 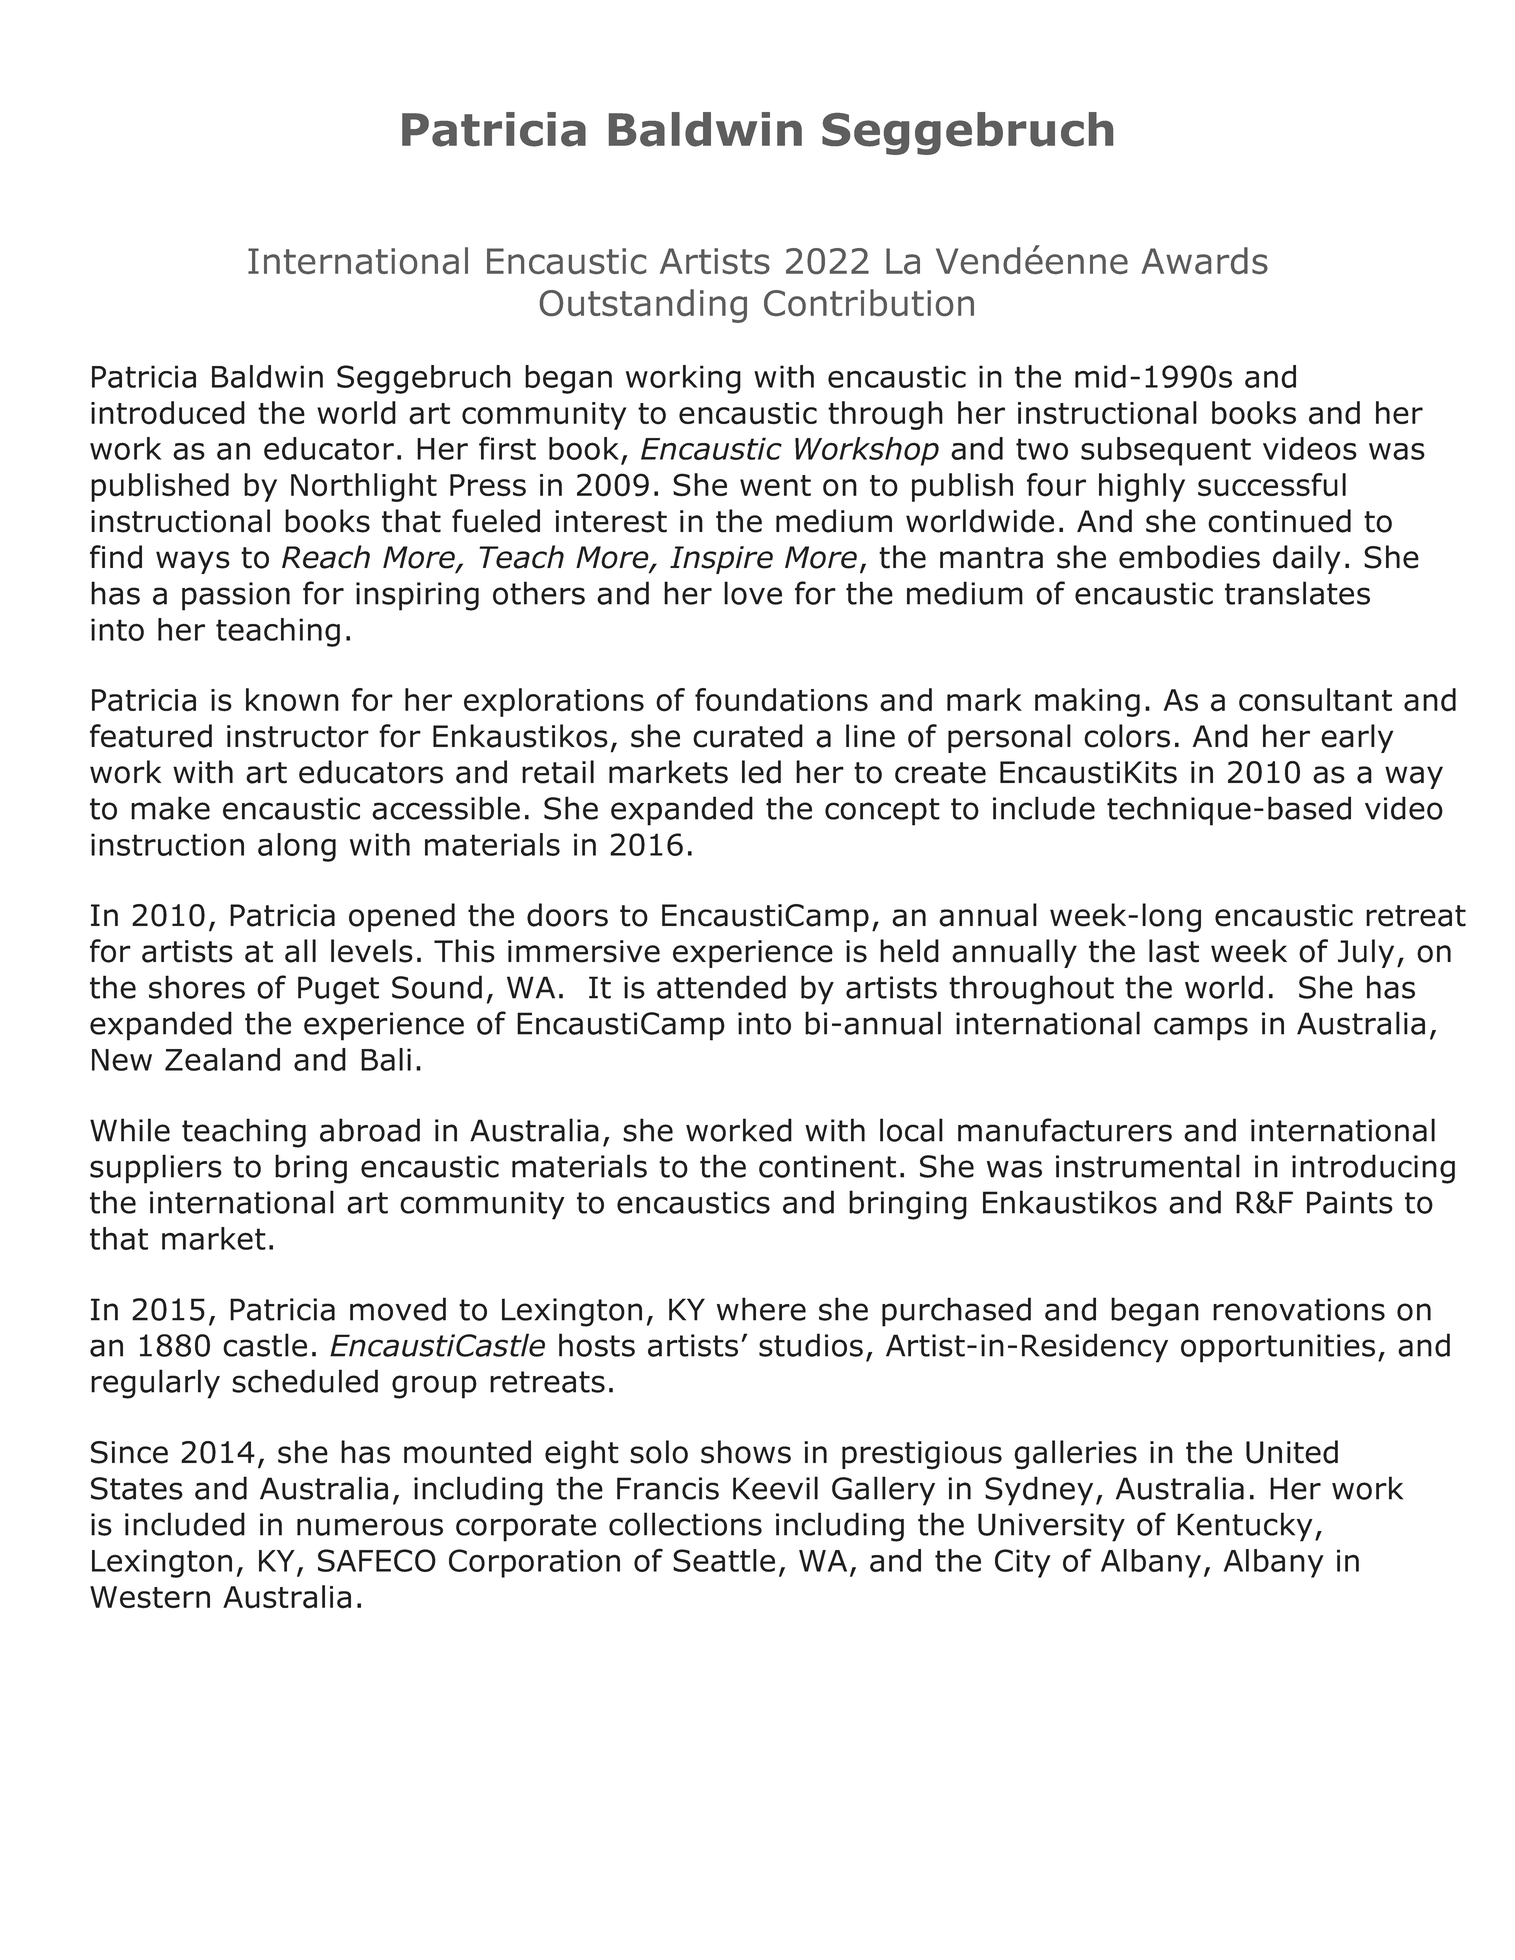 I want to click on last, so click(x=1174, y=951).
